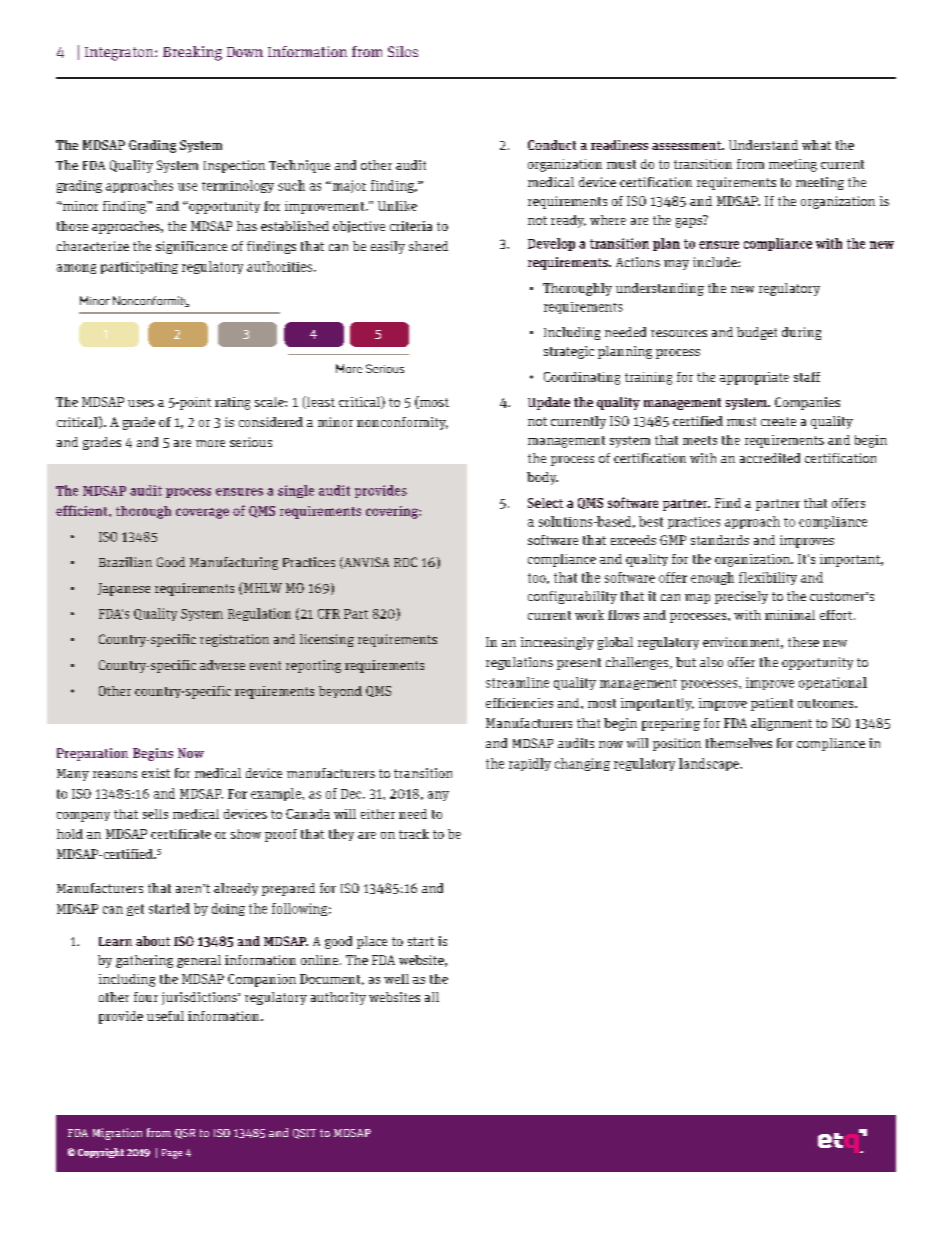  I want to click on covering, so click(393, 512).
